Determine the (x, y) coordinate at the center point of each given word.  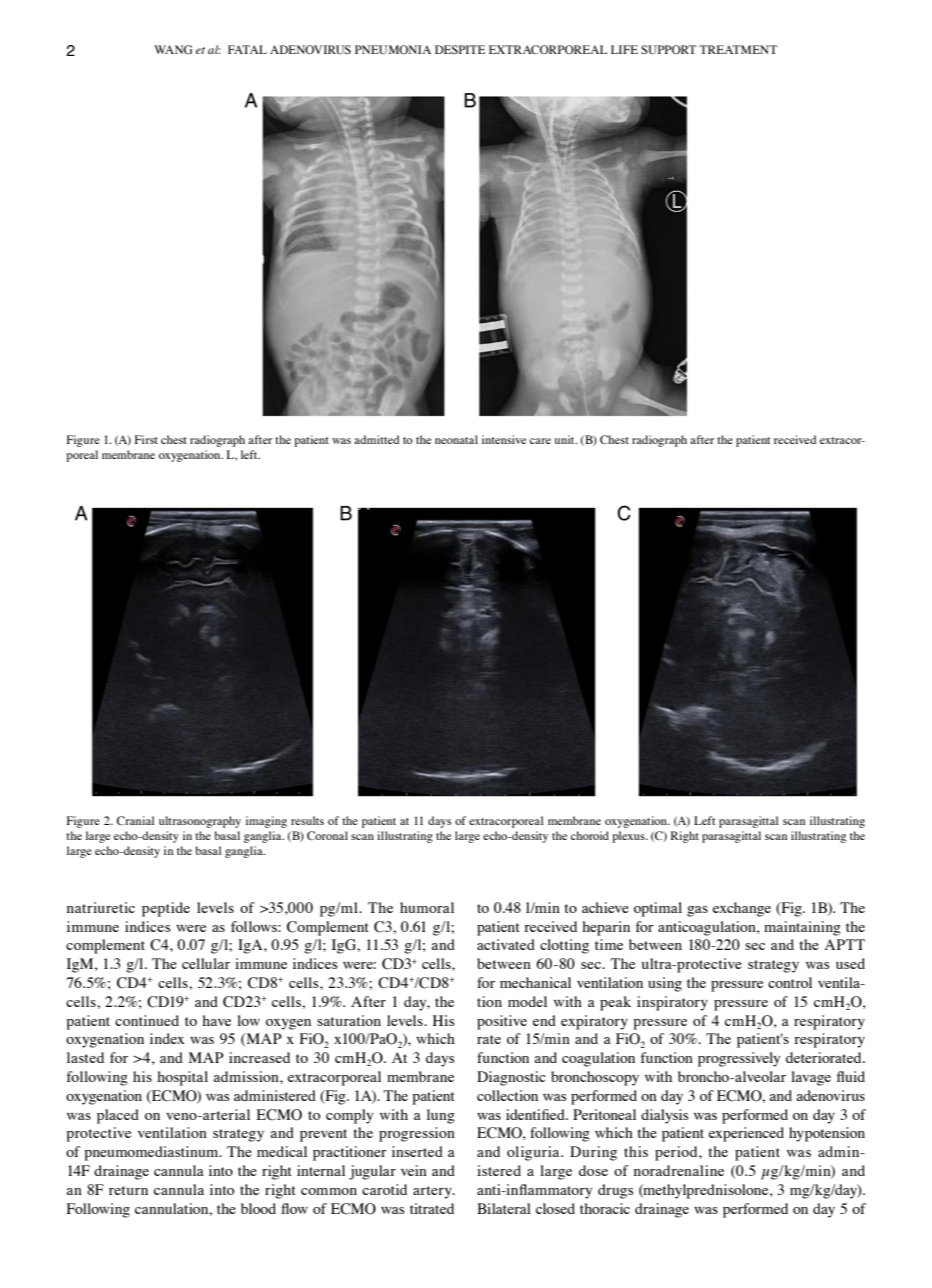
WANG (173, 50)
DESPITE (460, 49)
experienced (746, 1134)
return (128, 1190)
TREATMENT (738, 49)
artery (433, 1192)
